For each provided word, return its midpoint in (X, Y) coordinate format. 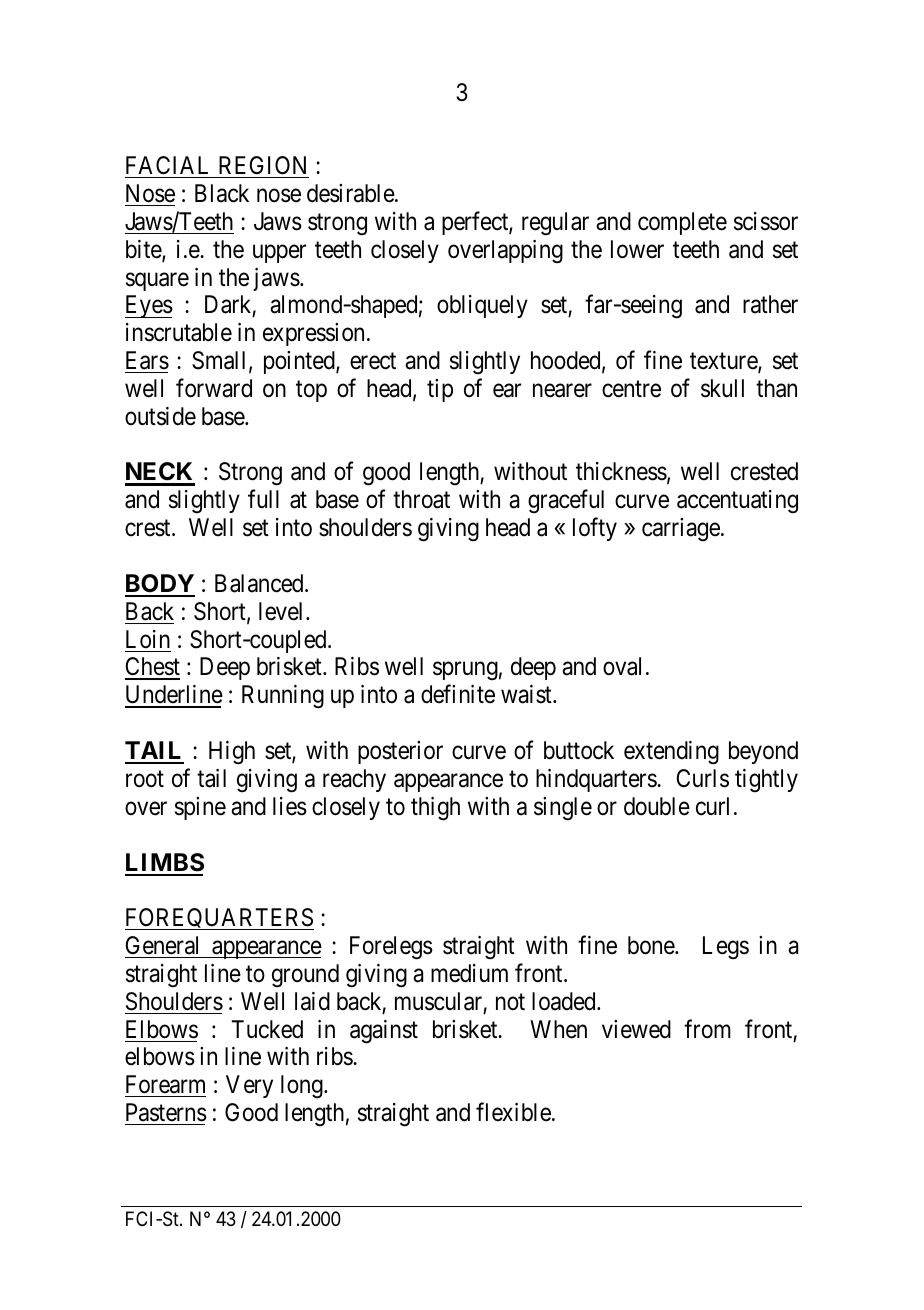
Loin (148, 639)
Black (222, 193)
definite (458, 694)
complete (682, 223)
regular (555, 224)
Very (249, 1086)
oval (622, 666)
